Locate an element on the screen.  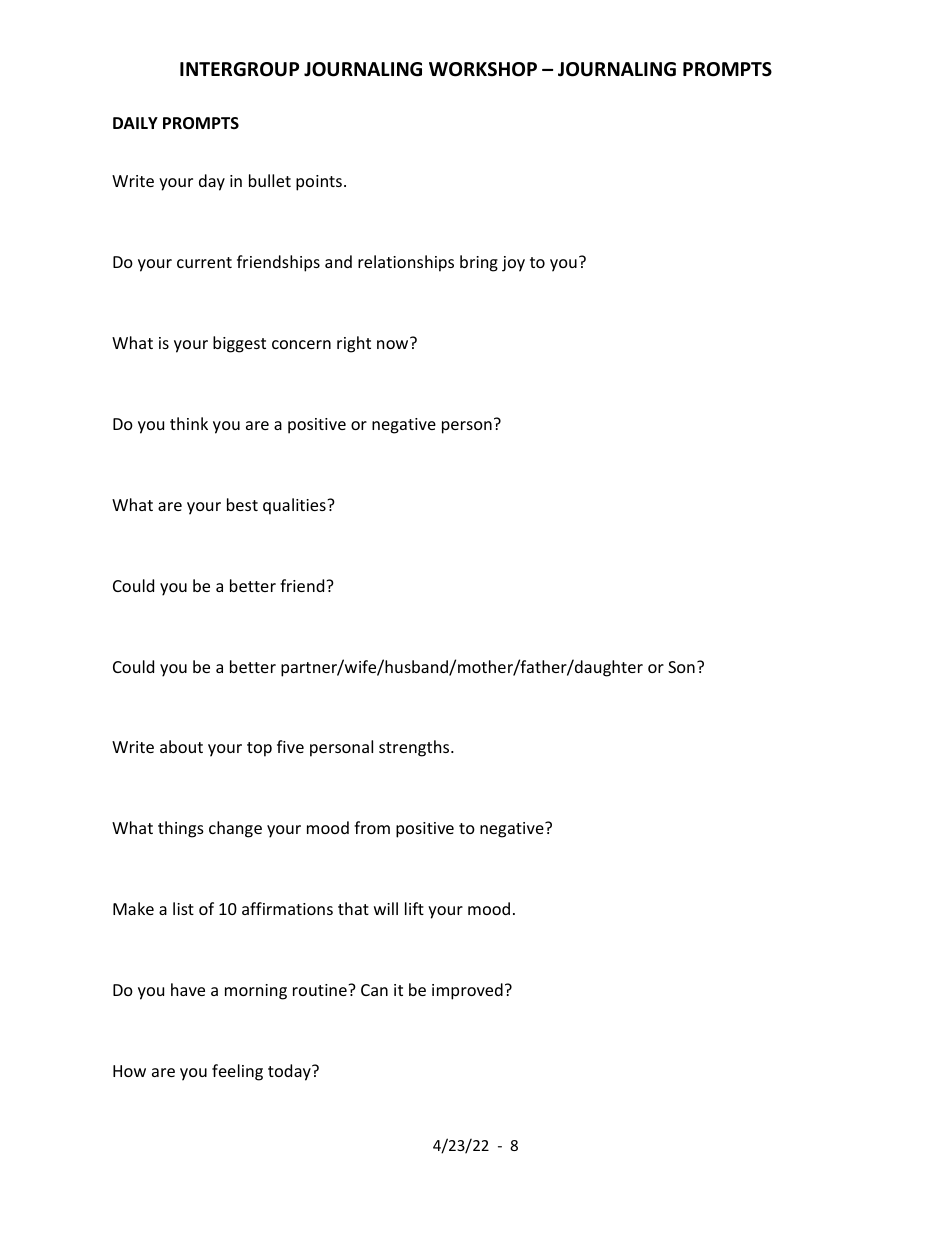
today is located at coordinates (290, 1072).
